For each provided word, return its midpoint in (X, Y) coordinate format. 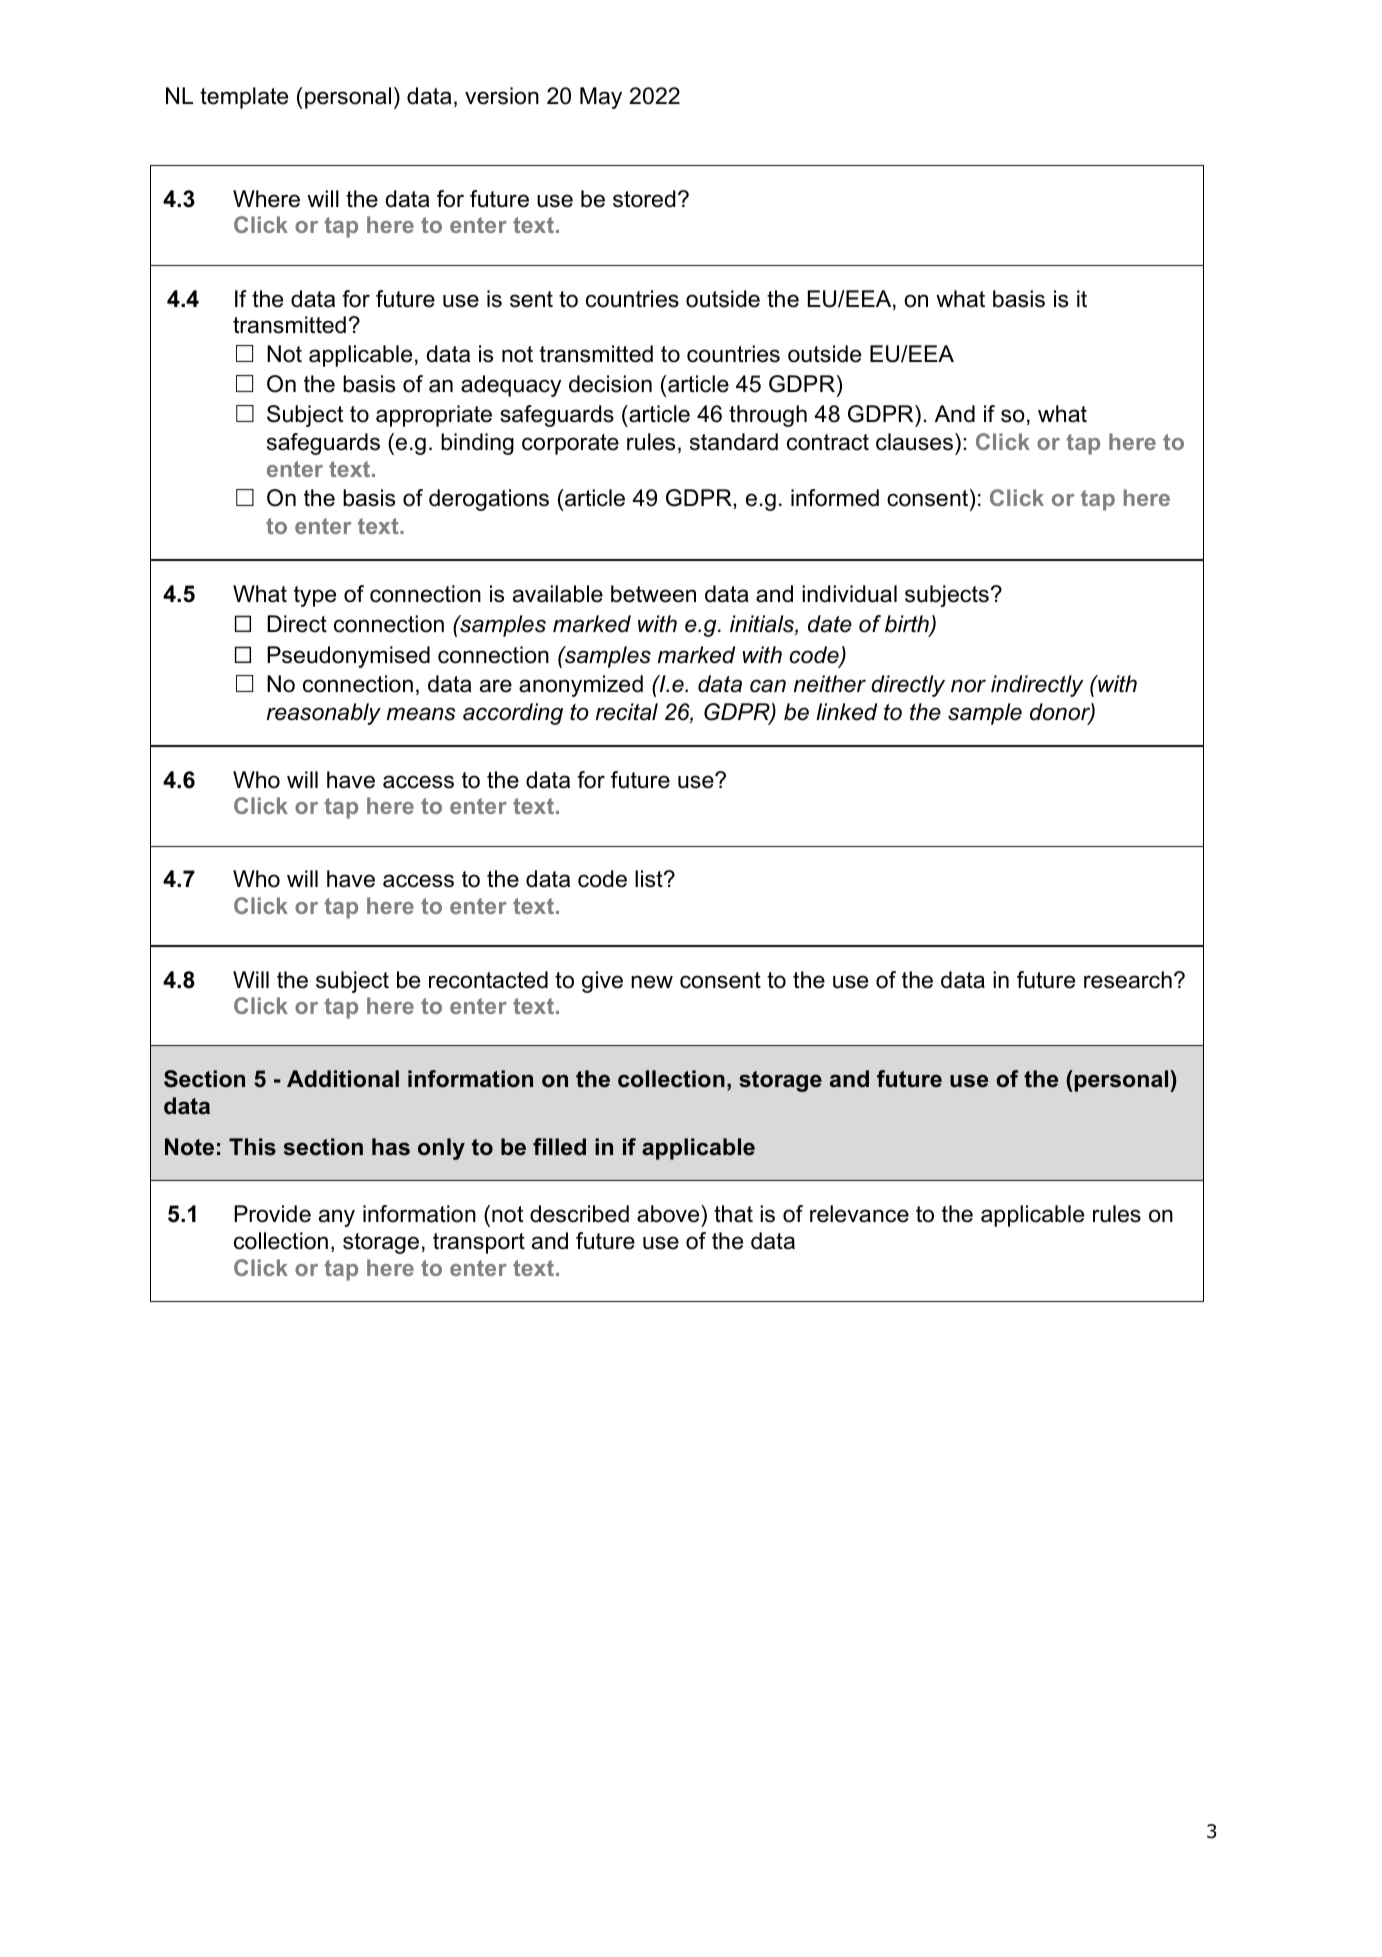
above (669, 1214)
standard (734, 442)
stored (644, 199)
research (1128, 980)
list (650, 879)
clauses (914, 442)
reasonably (324, 714)
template (244, 98)
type (315, 596)
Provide (272, 1214)
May (601, 98)
